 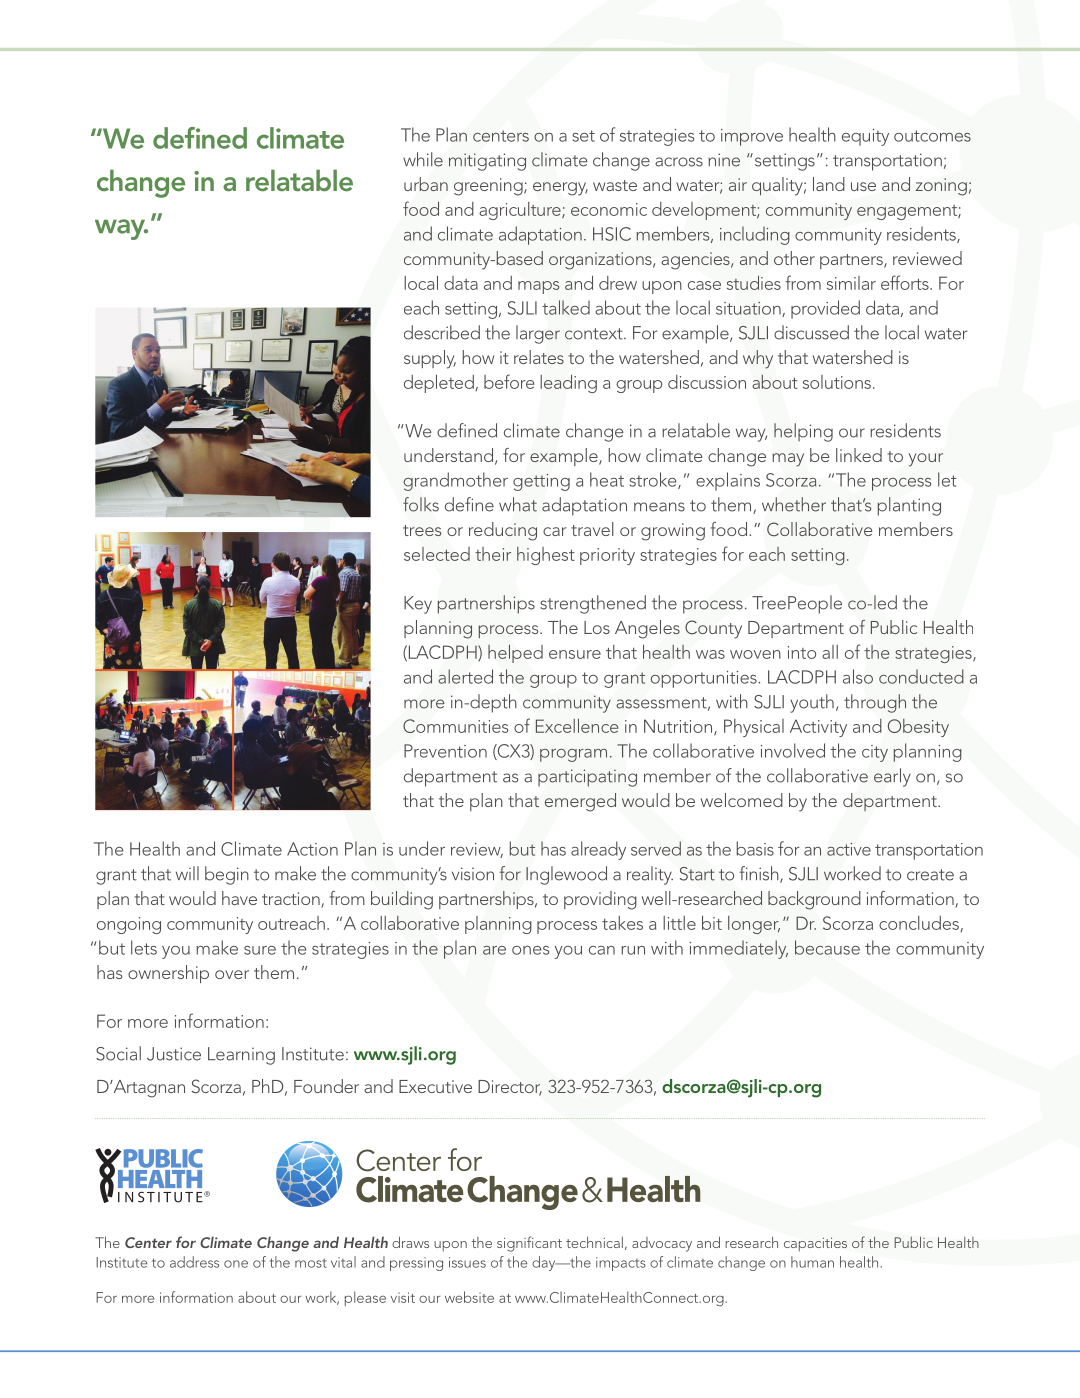 I want to click on human, so click(x=812, y=1262).
